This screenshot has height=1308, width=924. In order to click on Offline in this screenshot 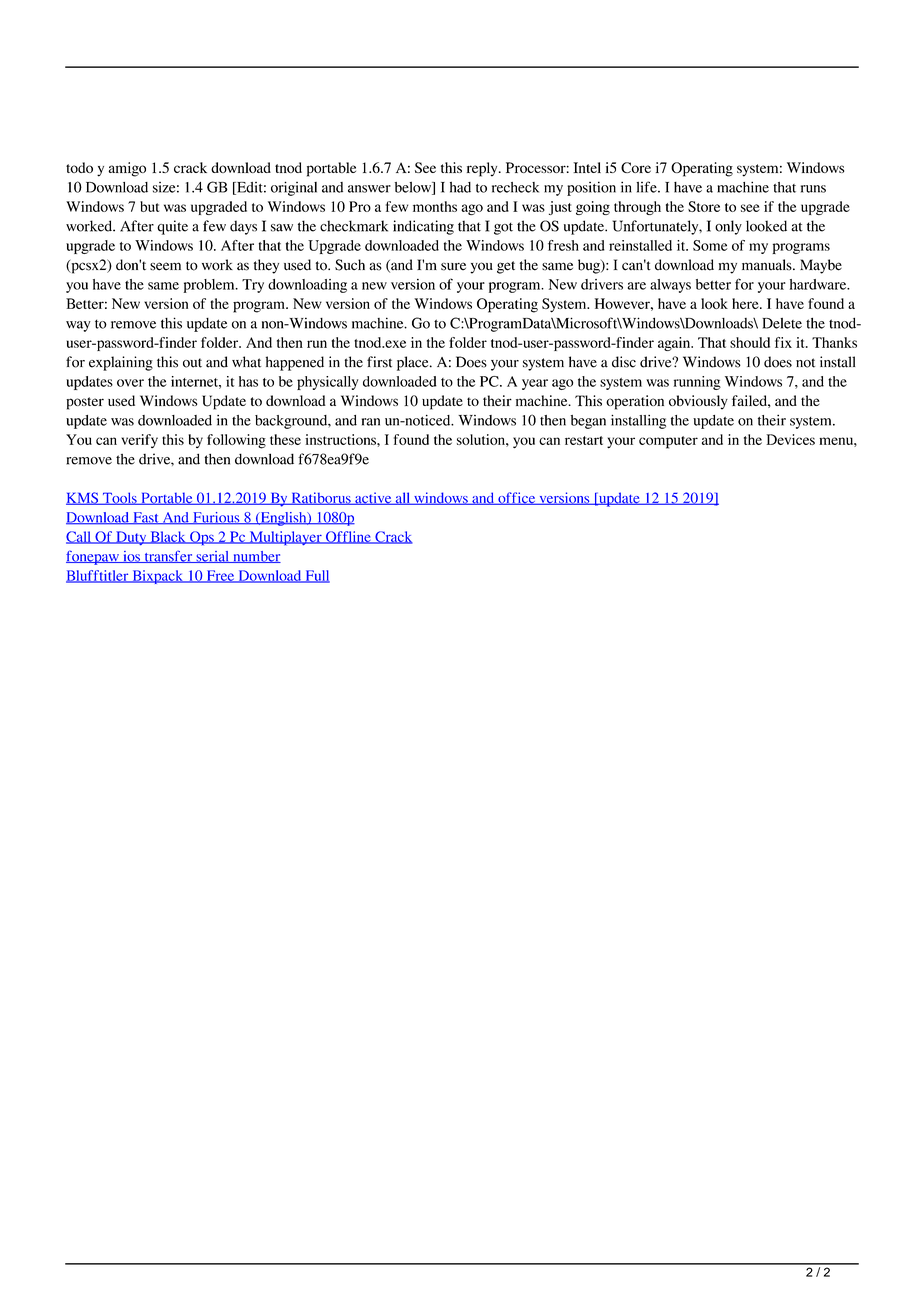, I will do `click(348, 537)`.
